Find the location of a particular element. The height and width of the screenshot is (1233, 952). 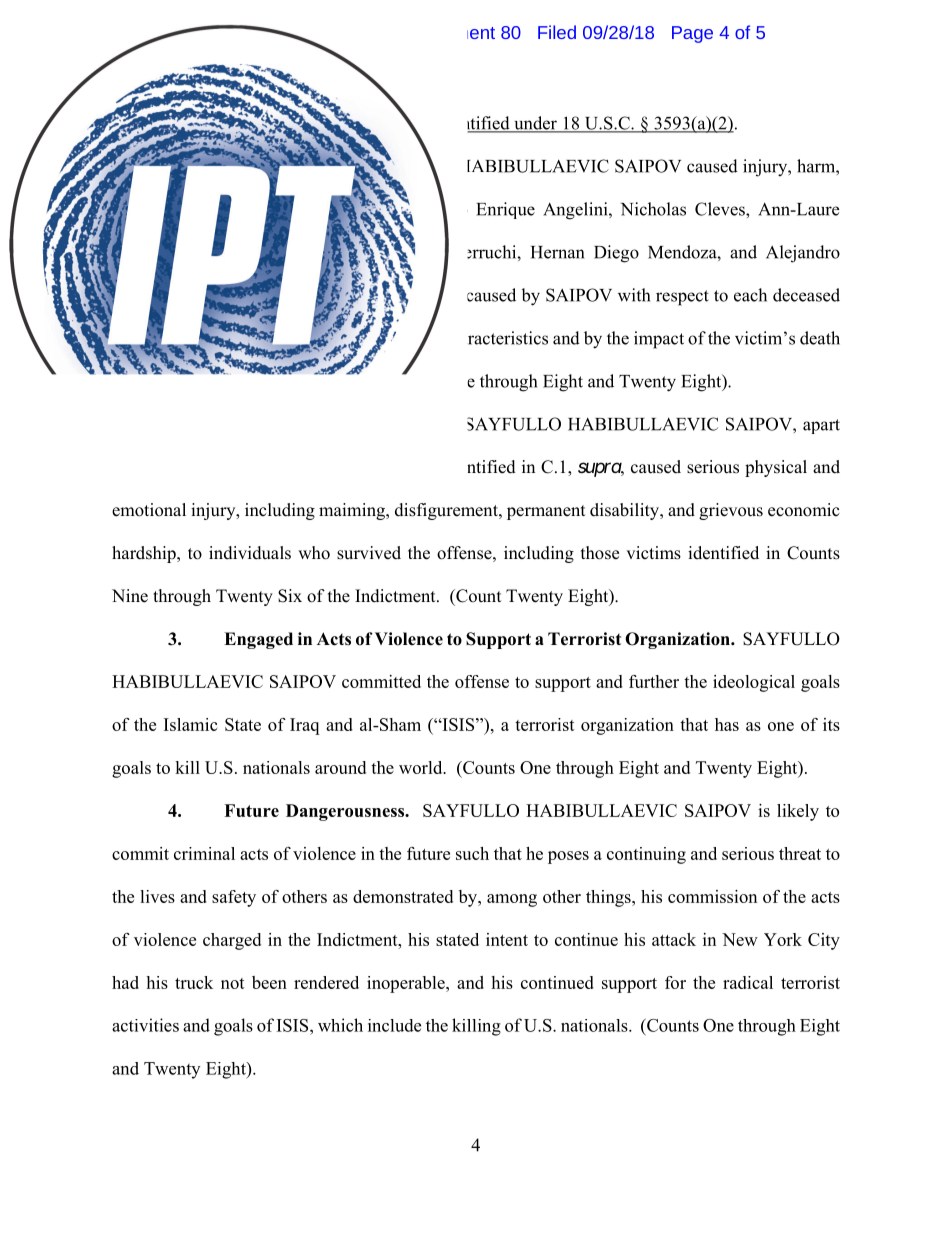

Filed is located at coordinates (557, 32).
